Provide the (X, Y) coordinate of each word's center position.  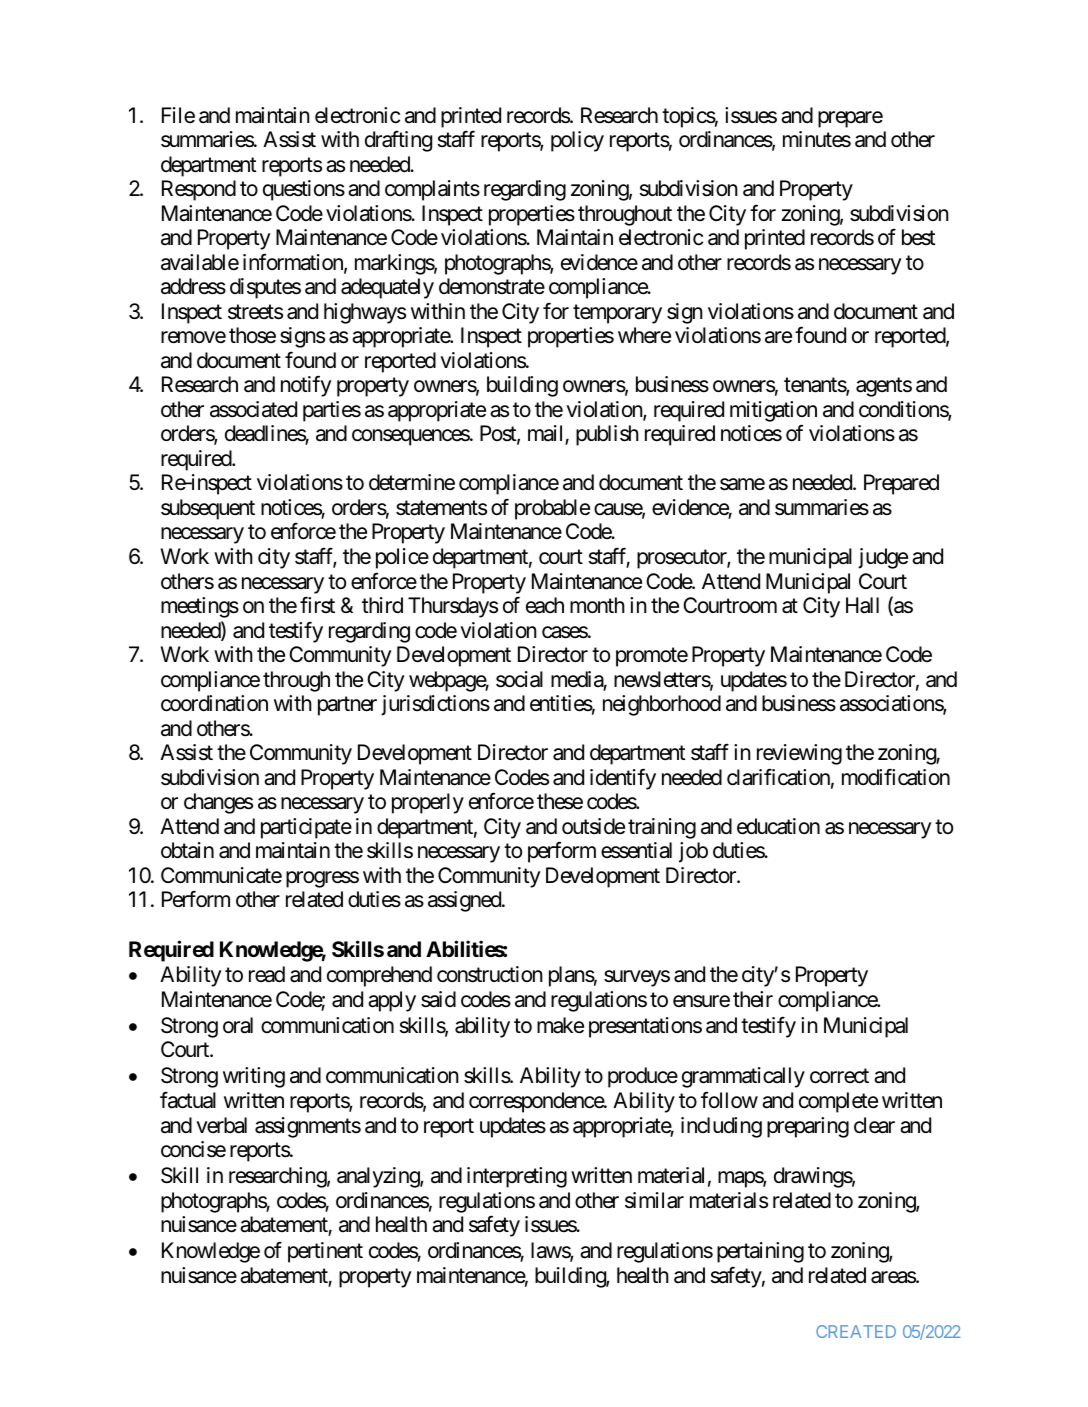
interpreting (517, 1177)
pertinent (325, 1252)
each (545, 605)
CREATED (856, 1331)
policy (577, 141)
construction (490, 974)
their (753, 999)
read (267, 974)
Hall (862, 605)
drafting (398, 141)
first (317, 605)
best (919, 237)
